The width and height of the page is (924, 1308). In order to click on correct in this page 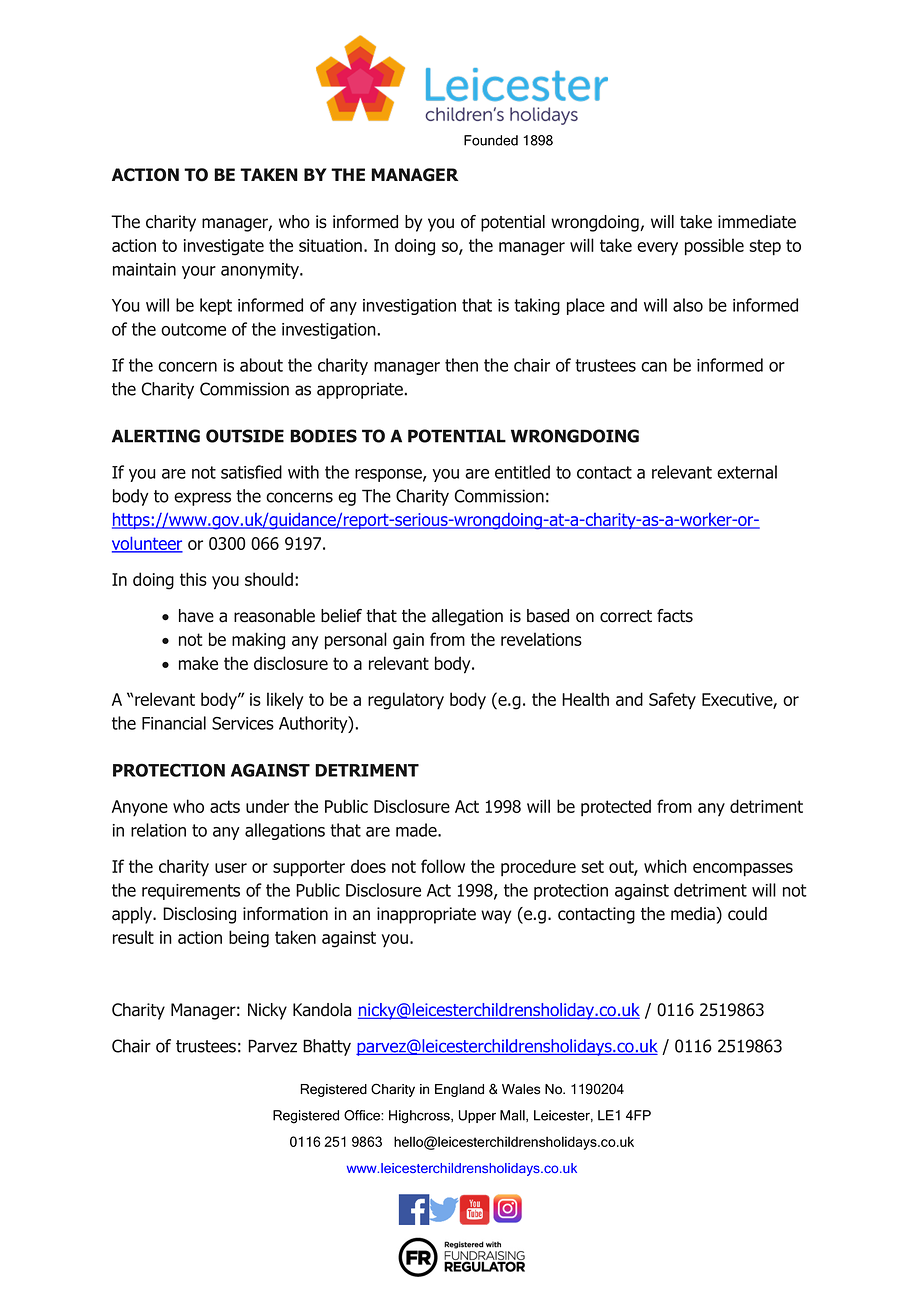, I will do `click(626, 616)`.
